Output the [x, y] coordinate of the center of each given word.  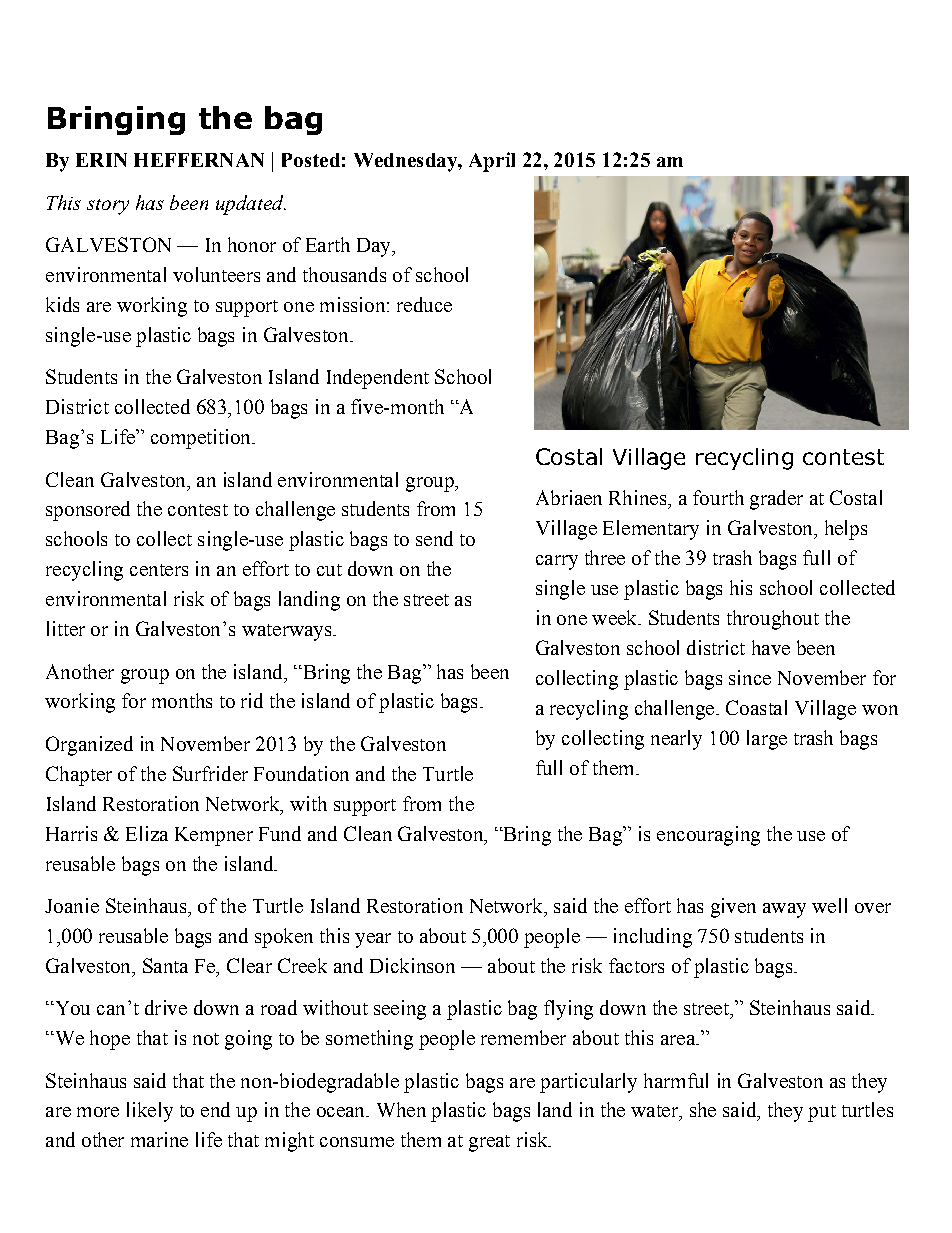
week [616, 617]
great [489, 1143]
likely [150, 1112]
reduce [424, 304]
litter [66, 628]
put [822, 1113]
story [108, 207]
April [492, 162]
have [771, 647]
